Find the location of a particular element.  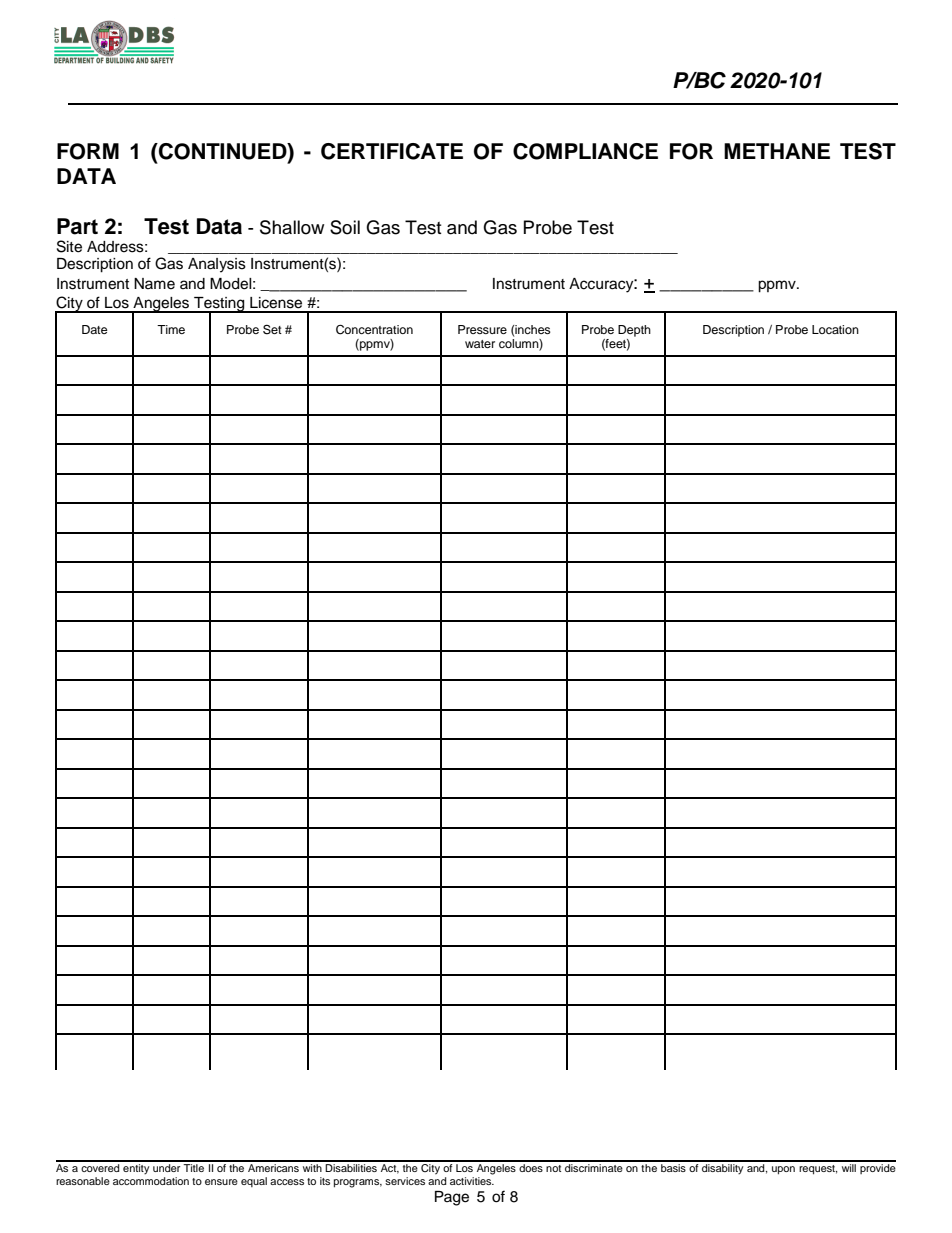

water is located at coordinates (480, 344).
